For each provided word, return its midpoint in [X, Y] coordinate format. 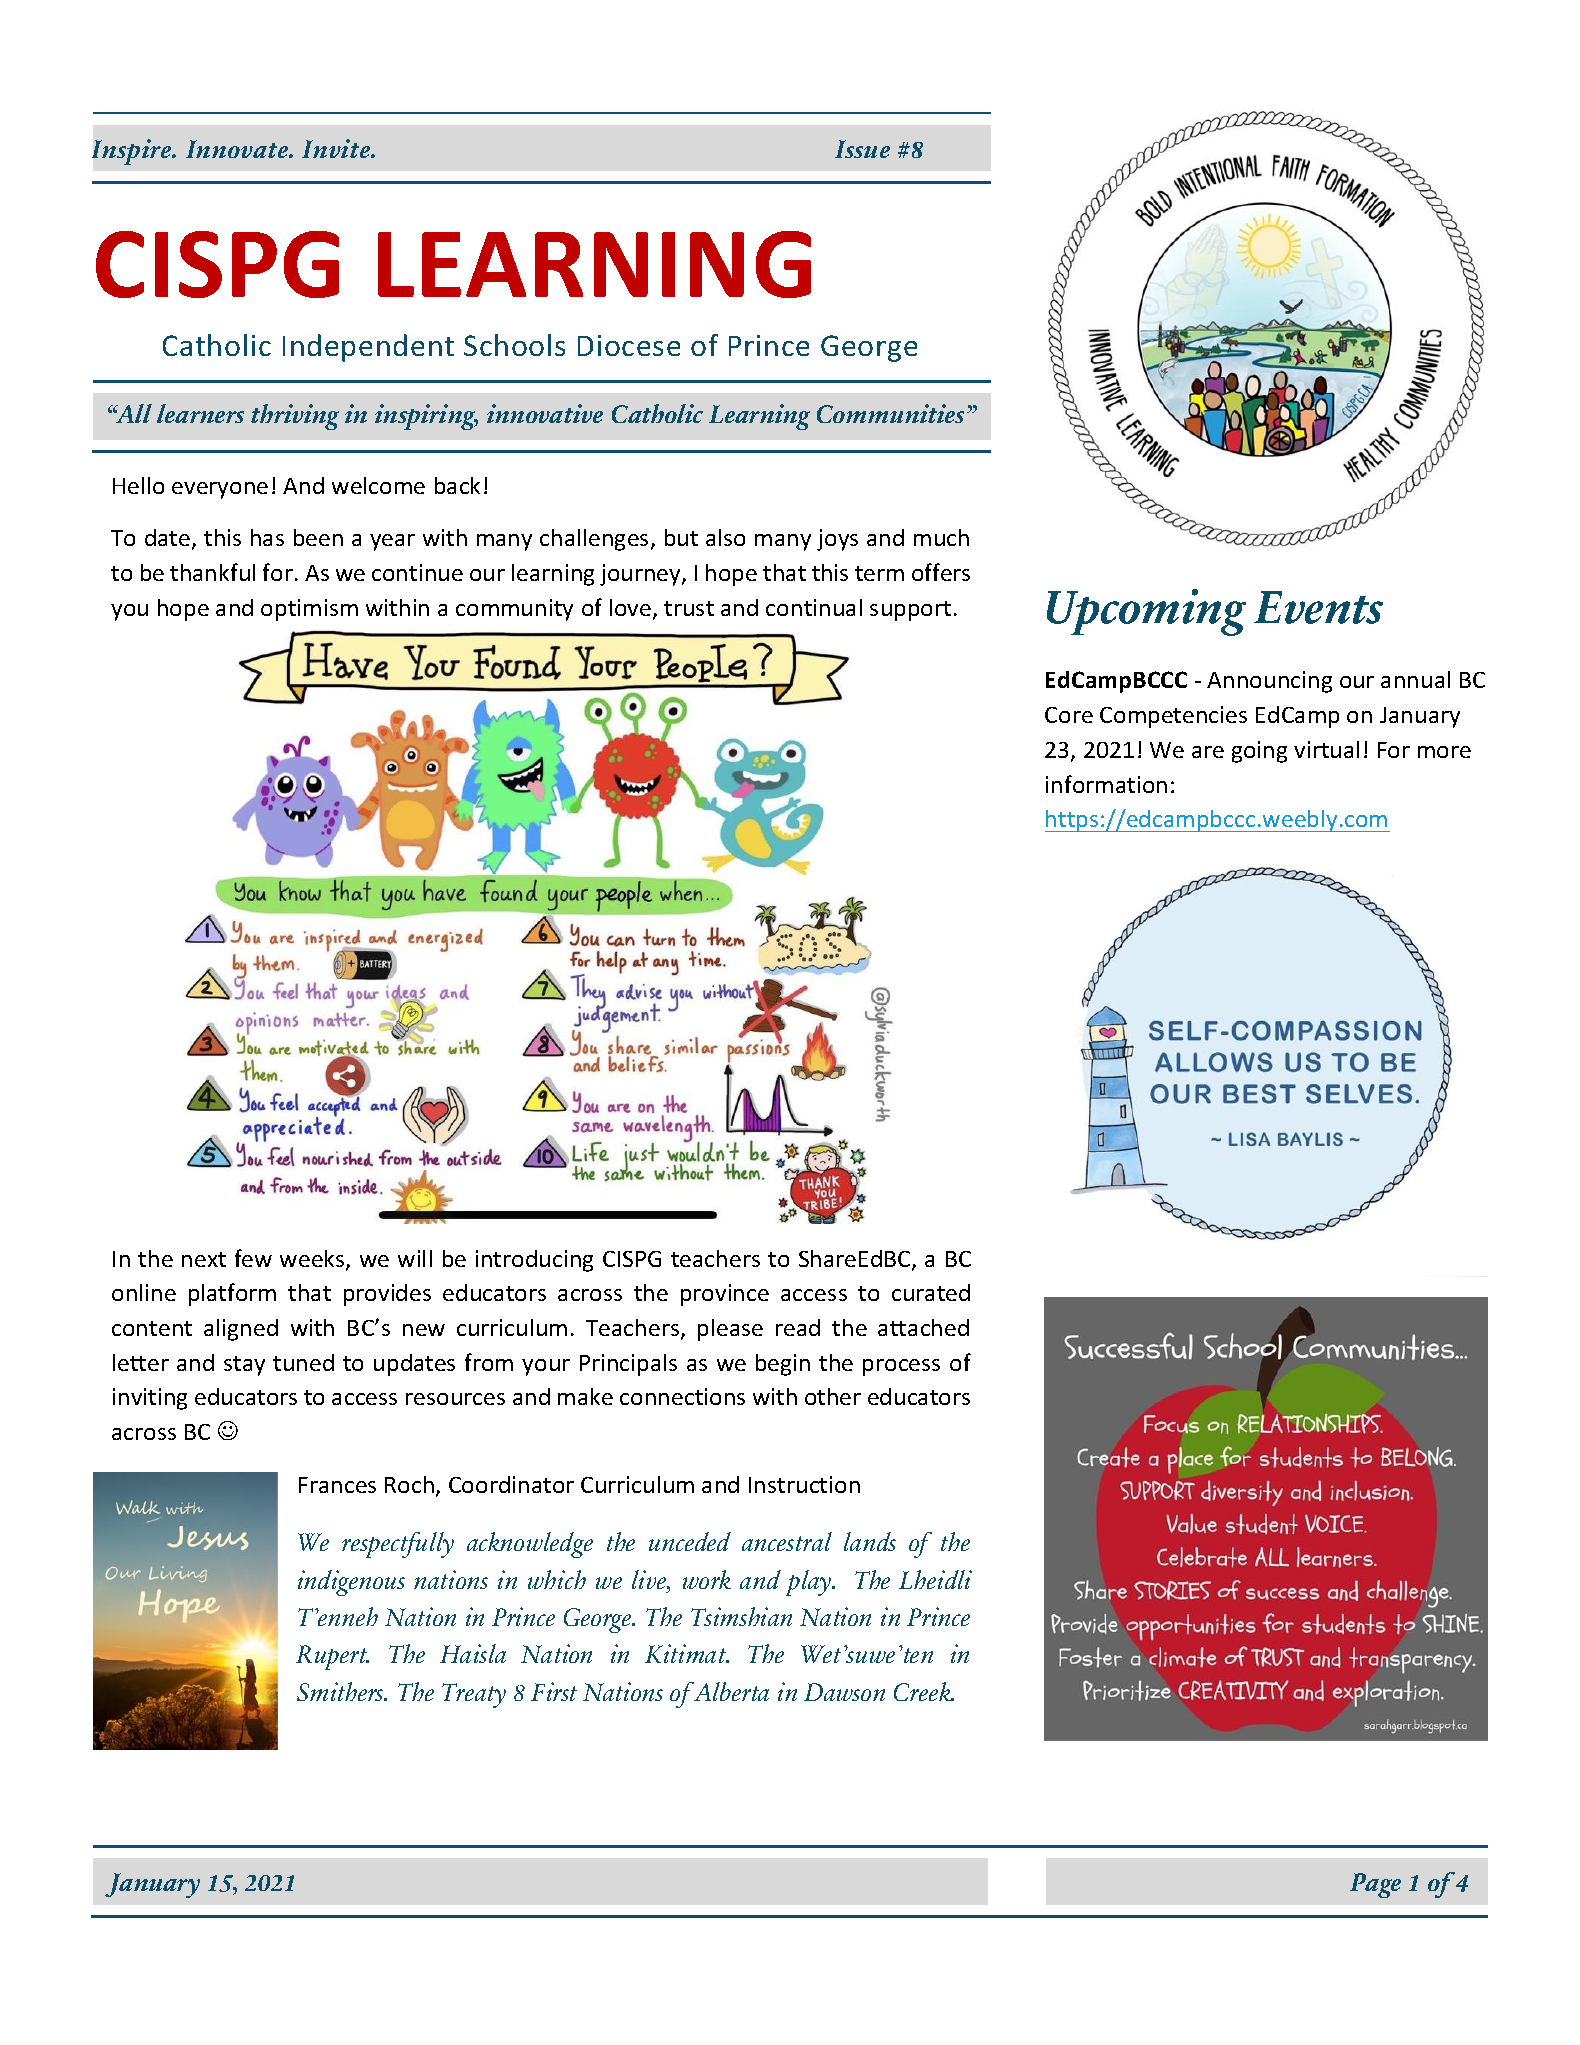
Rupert [332, 1657]
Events [1318, 607]
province [725, 1295]
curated [931, 1292]
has [267, 537]
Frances [337, 1485]
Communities [890, 413]
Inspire [133, 152]
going [1259, 752]
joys [837, 540]
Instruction [804, 1484]
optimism [309, 610]
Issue [862, 149]
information [1106, 784]
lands [870, 1541]
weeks [313, 1260]
